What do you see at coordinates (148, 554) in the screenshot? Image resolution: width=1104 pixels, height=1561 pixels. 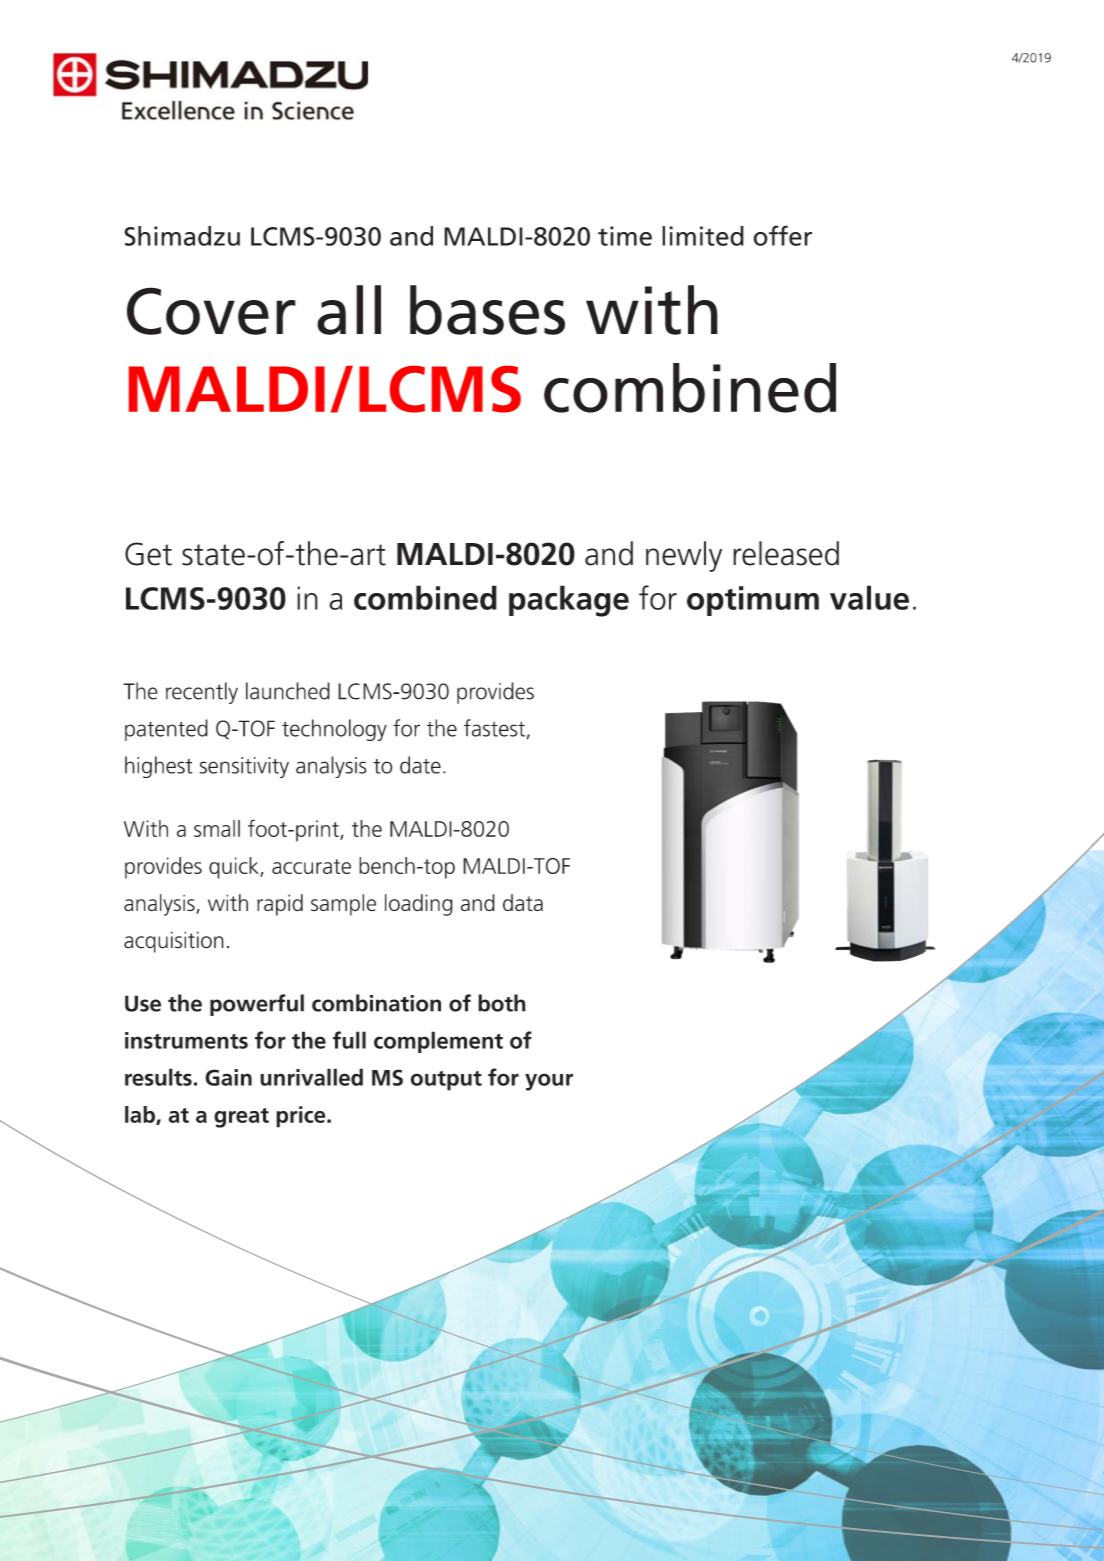 I see `Get` at bounding box center [148, 554].
